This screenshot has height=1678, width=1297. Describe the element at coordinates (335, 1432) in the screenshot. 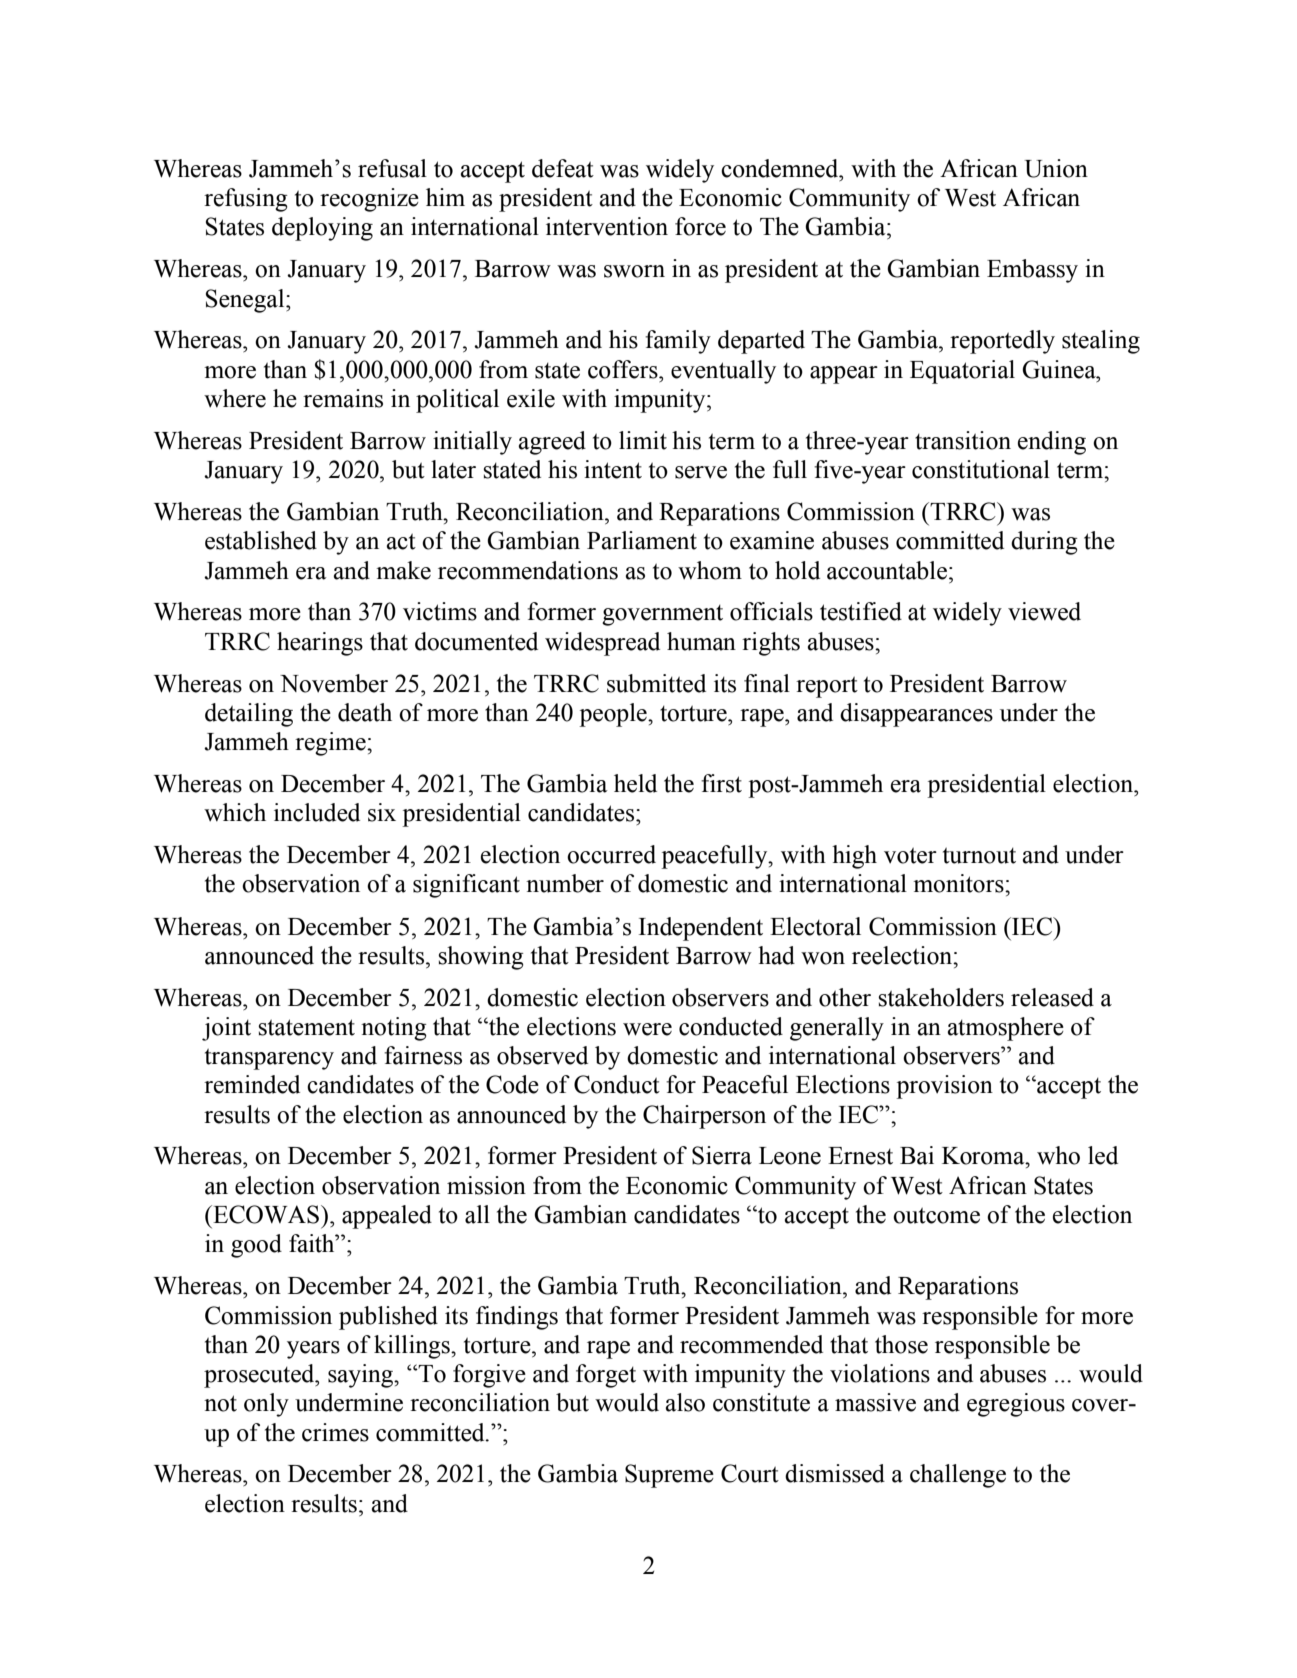

I see `crimes` at that location.
